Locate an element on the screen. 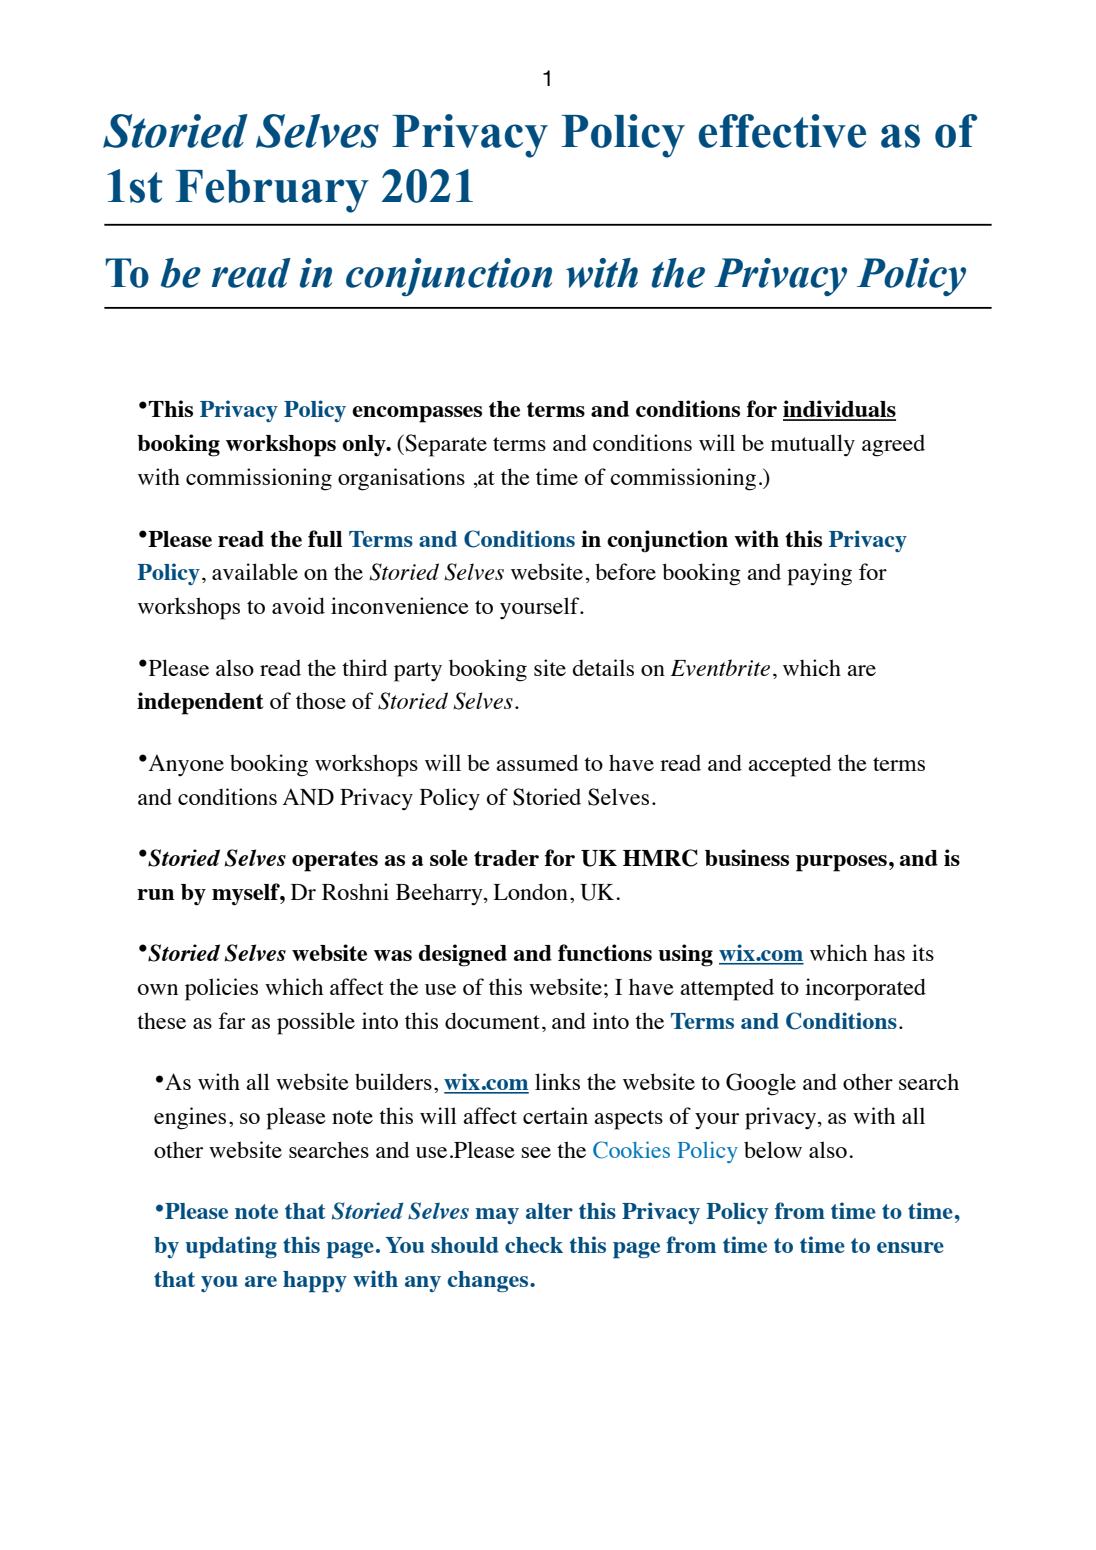  accepted is located at coordinates (790, 765).
